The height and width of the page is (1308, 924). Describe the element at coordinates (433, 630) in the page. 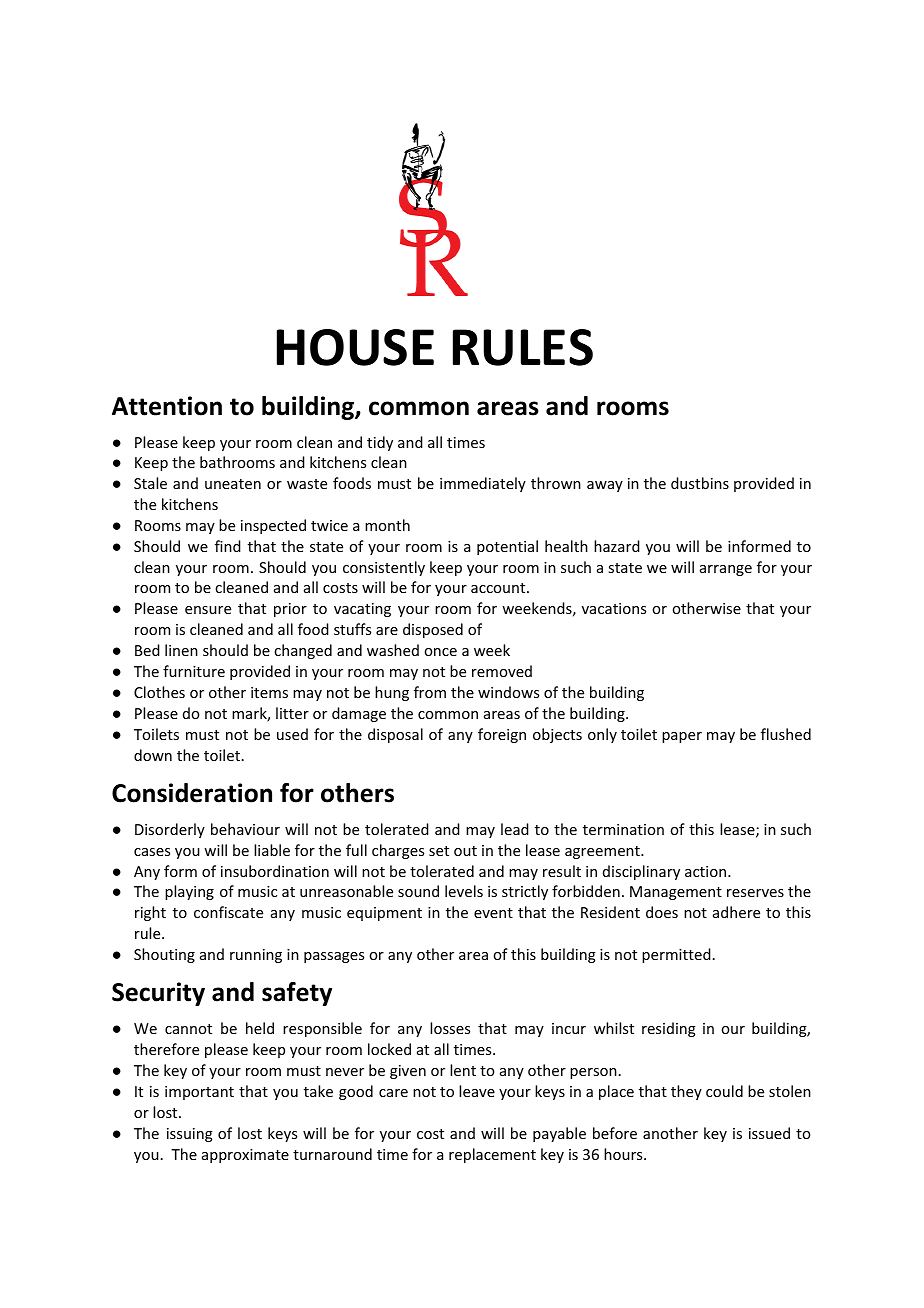

I see `disposed` at that location.
